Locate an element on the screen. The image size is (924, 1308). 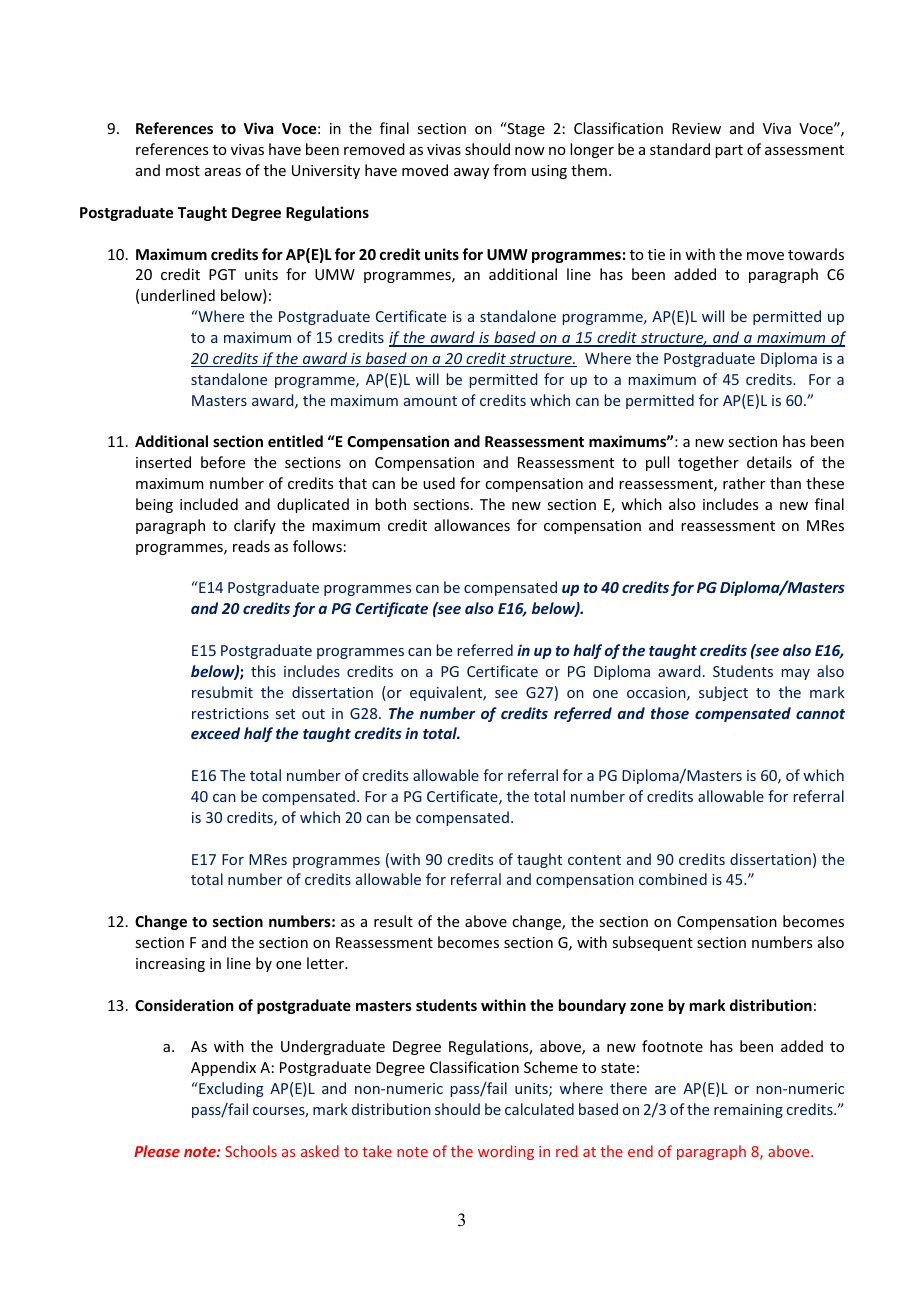
wording is located at coordinates (506, 1152).
